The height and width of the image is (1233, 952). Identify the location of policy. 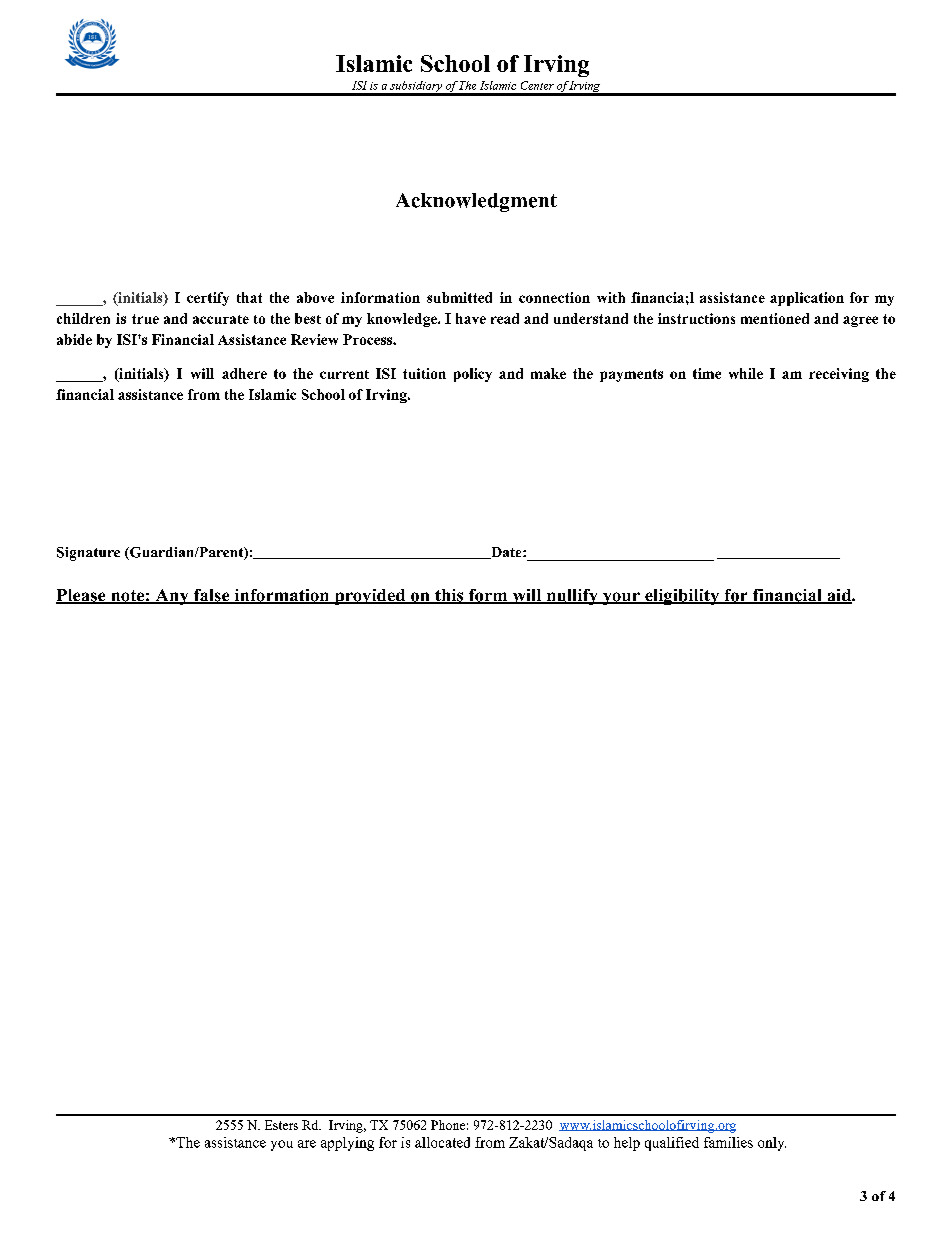
(473, 375).
